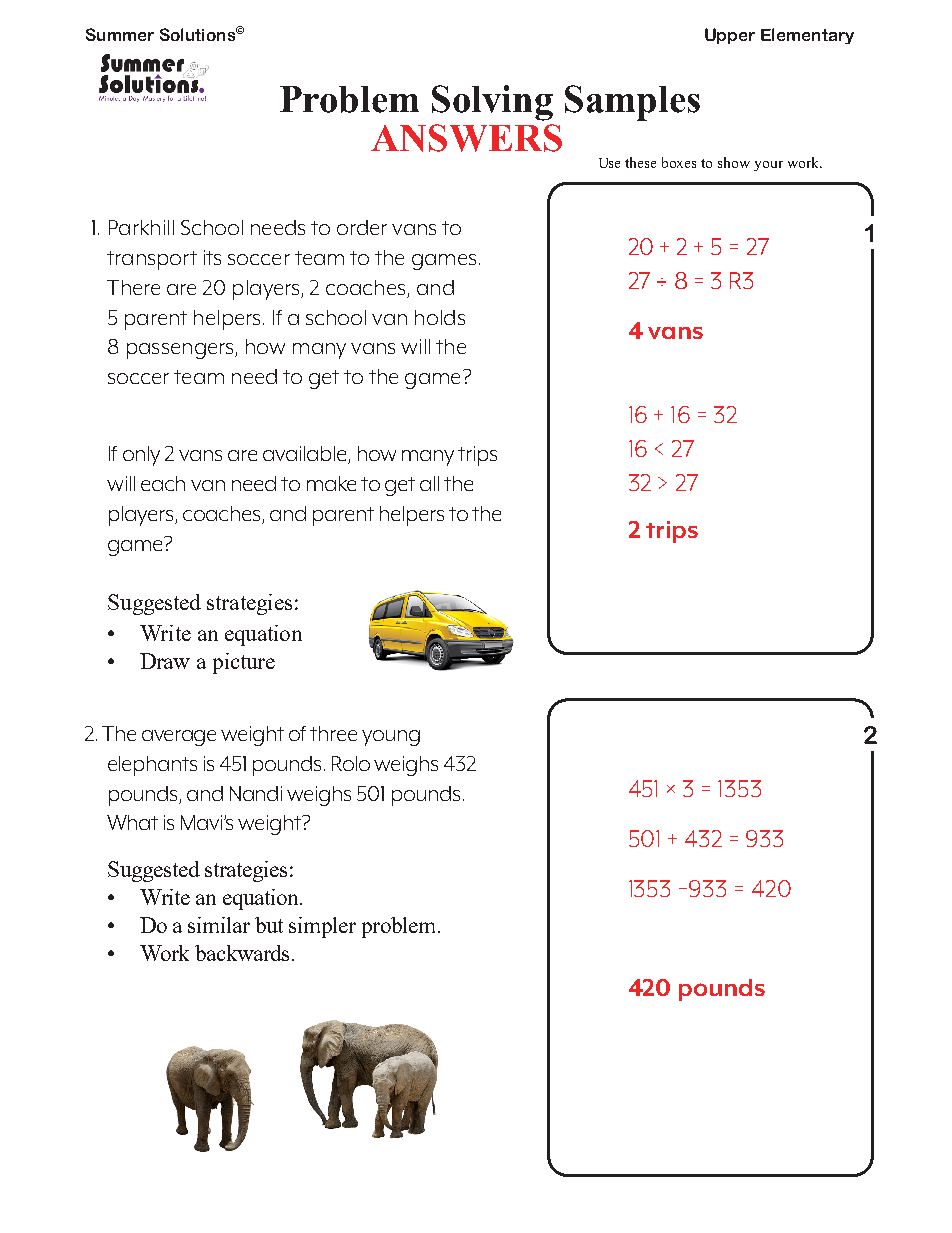 This page has height=1233, width=952. What do you see at coordinates (133, 287) in the page?
I see `There` at bounding box center [133, 287].
